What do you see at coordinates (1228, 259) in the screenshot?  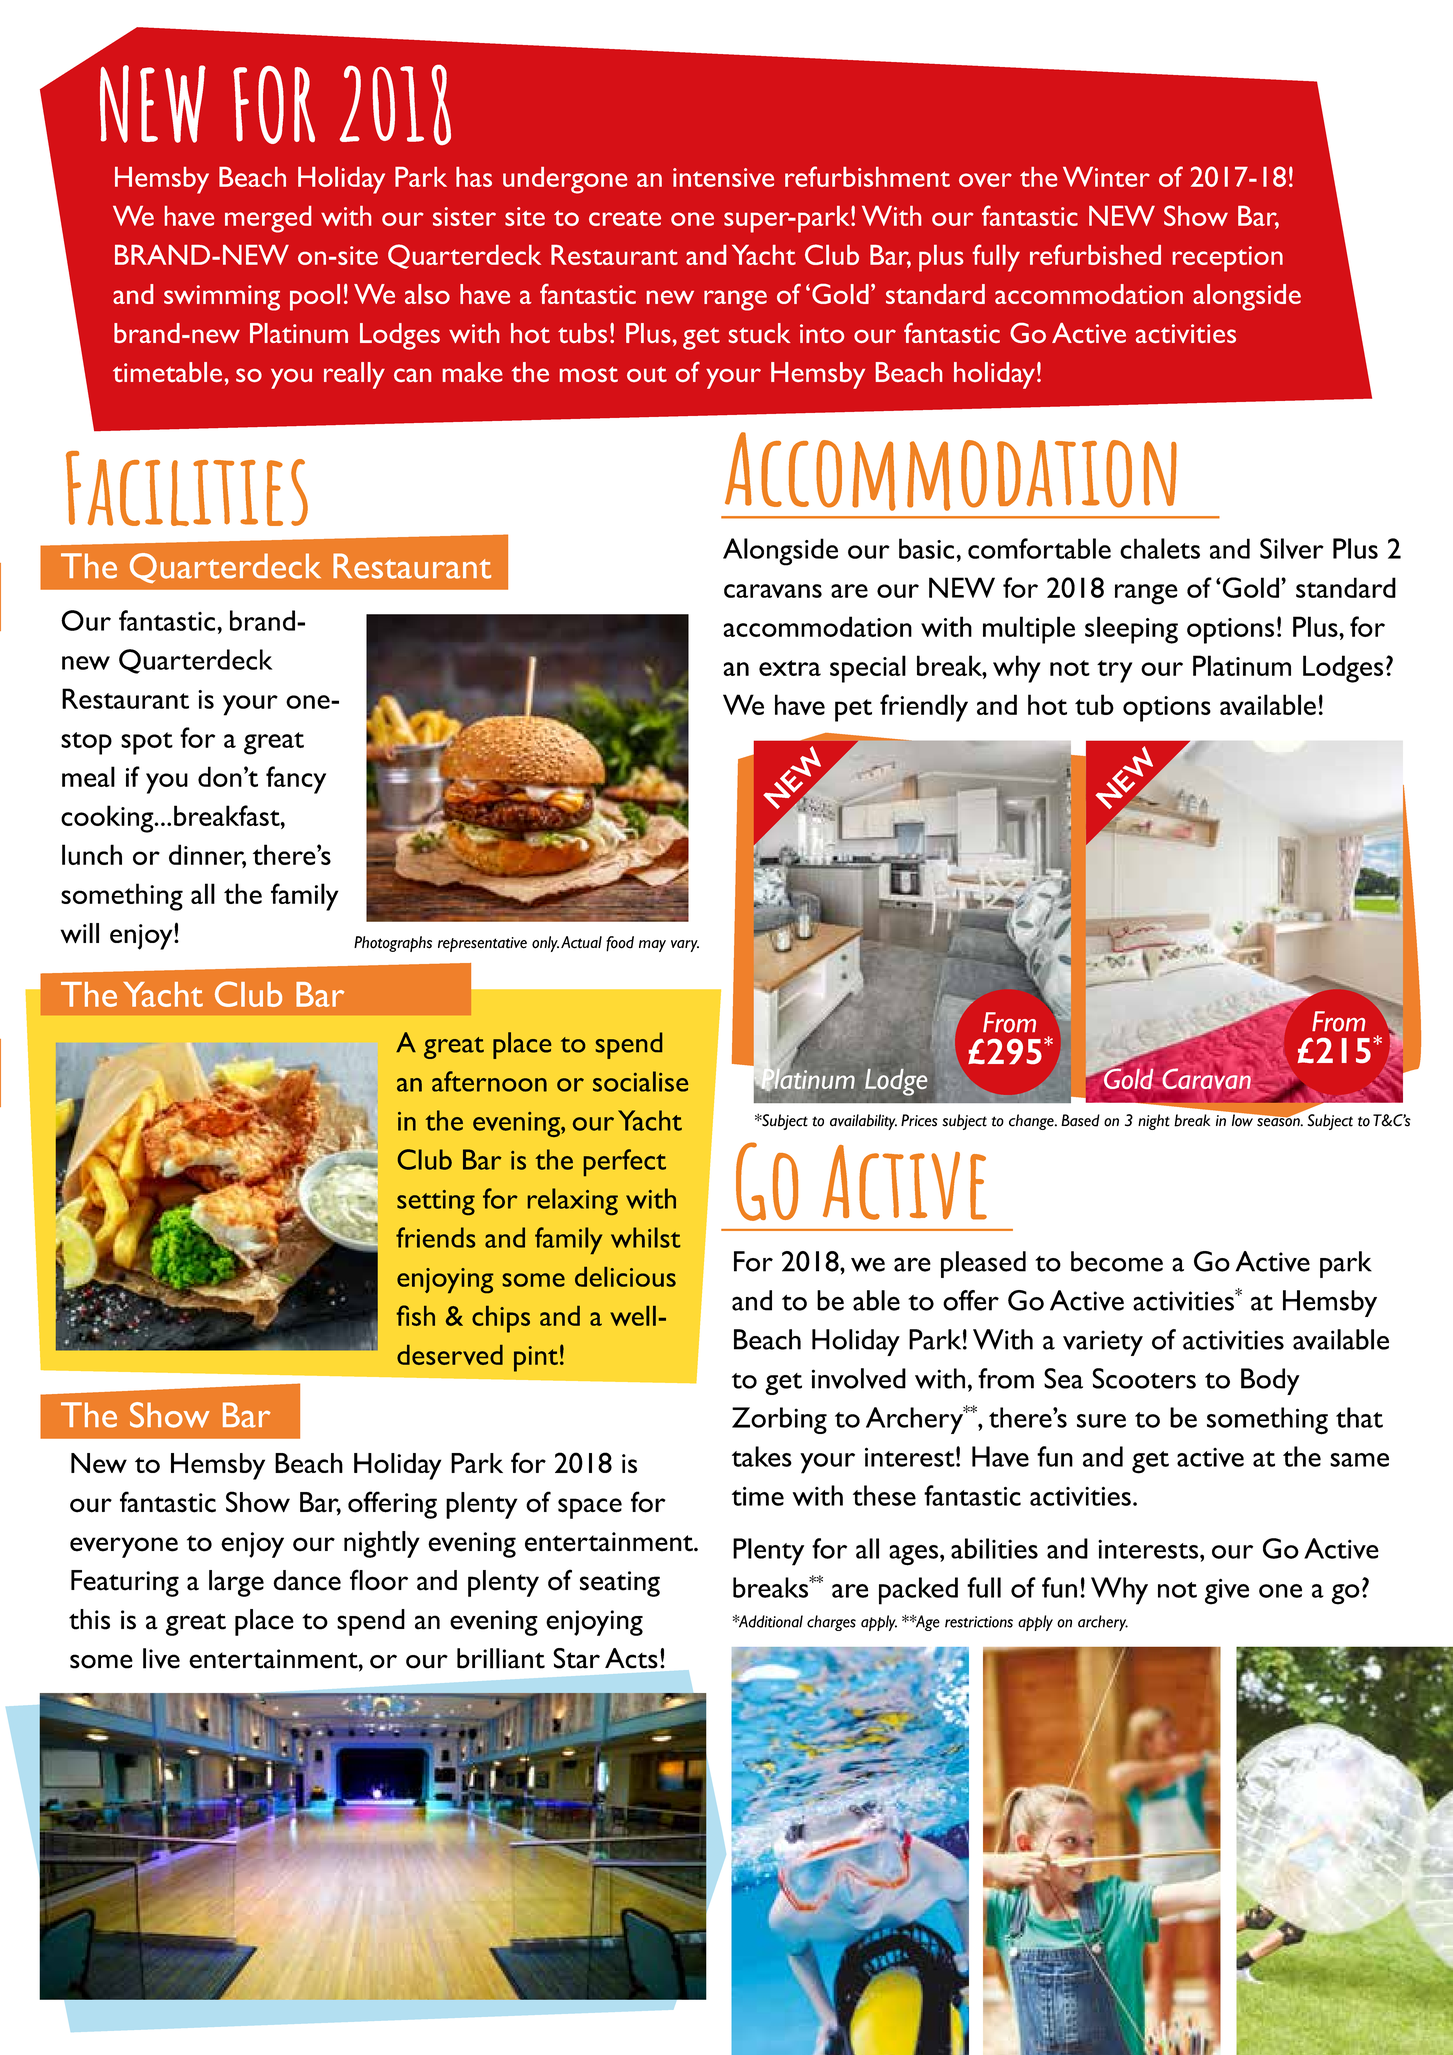 I see `reception` at bounding box center [1228, 259].
